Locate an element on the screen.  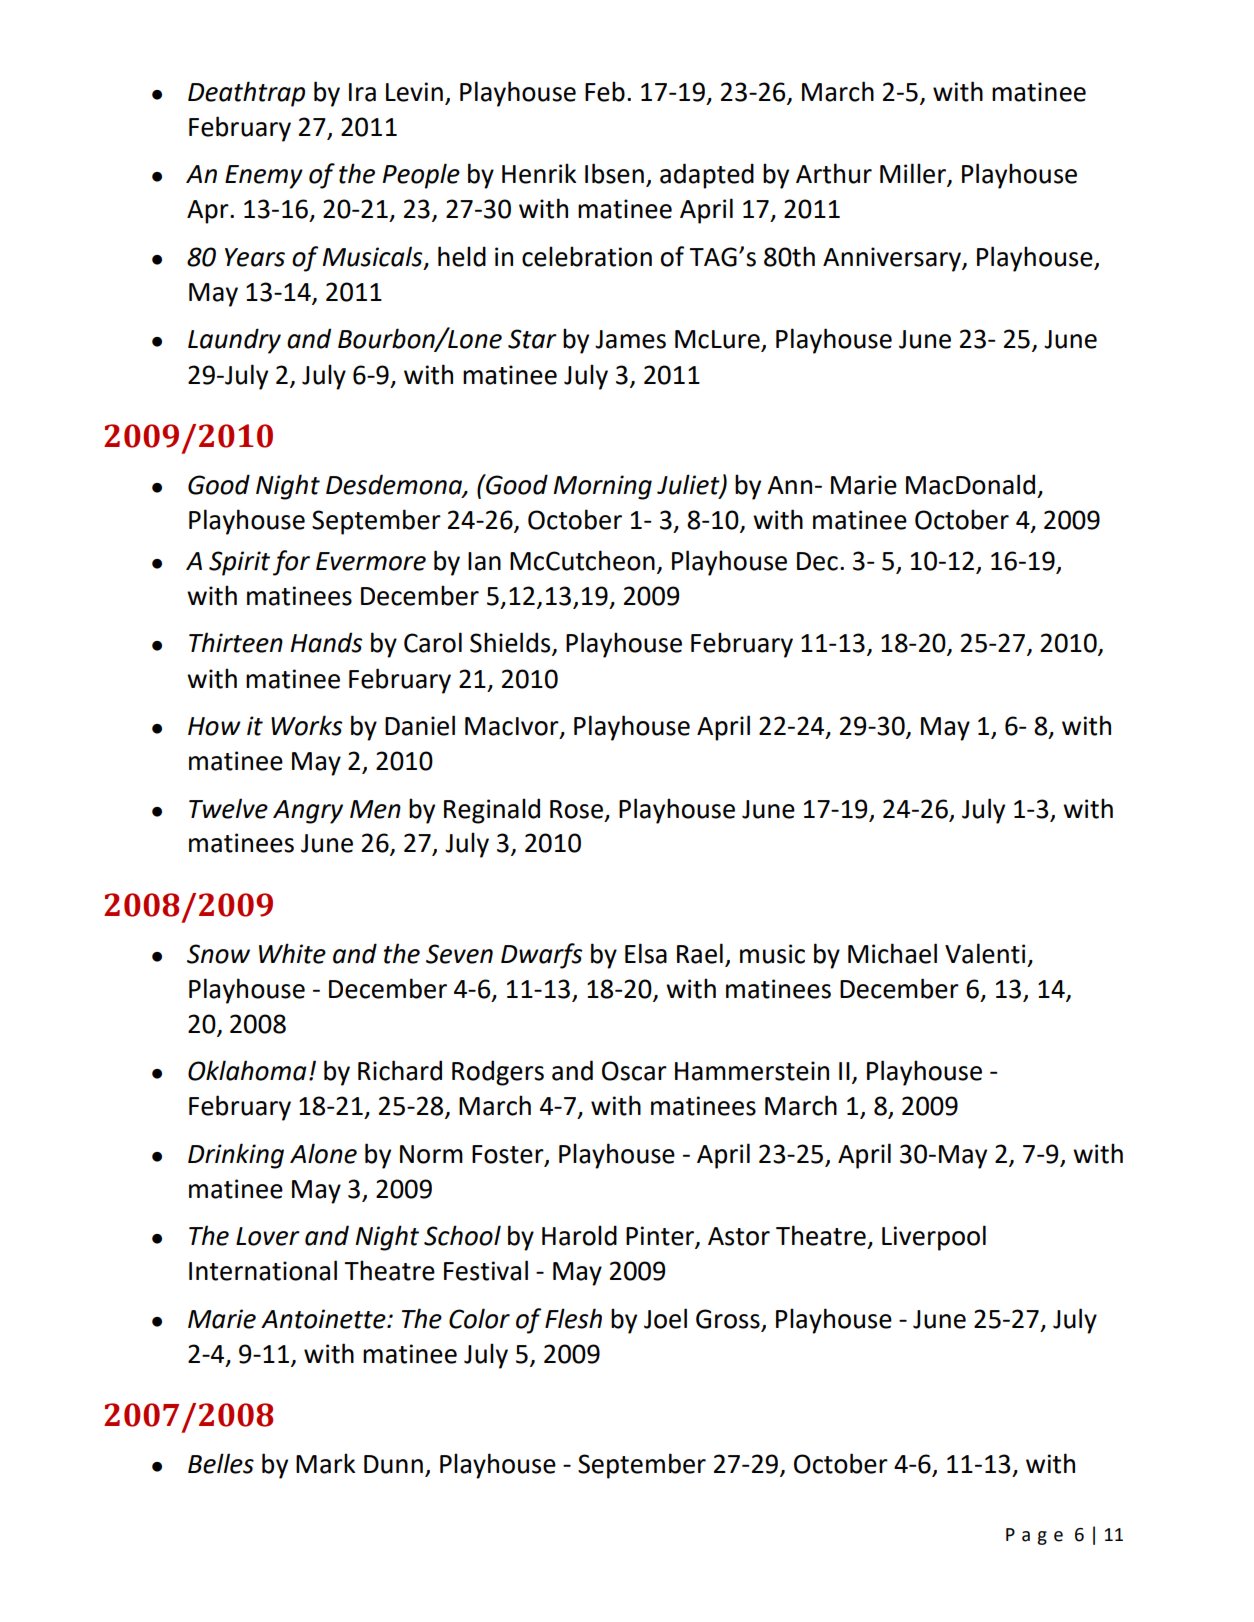
Hands is located at coordinates (326, 642).
